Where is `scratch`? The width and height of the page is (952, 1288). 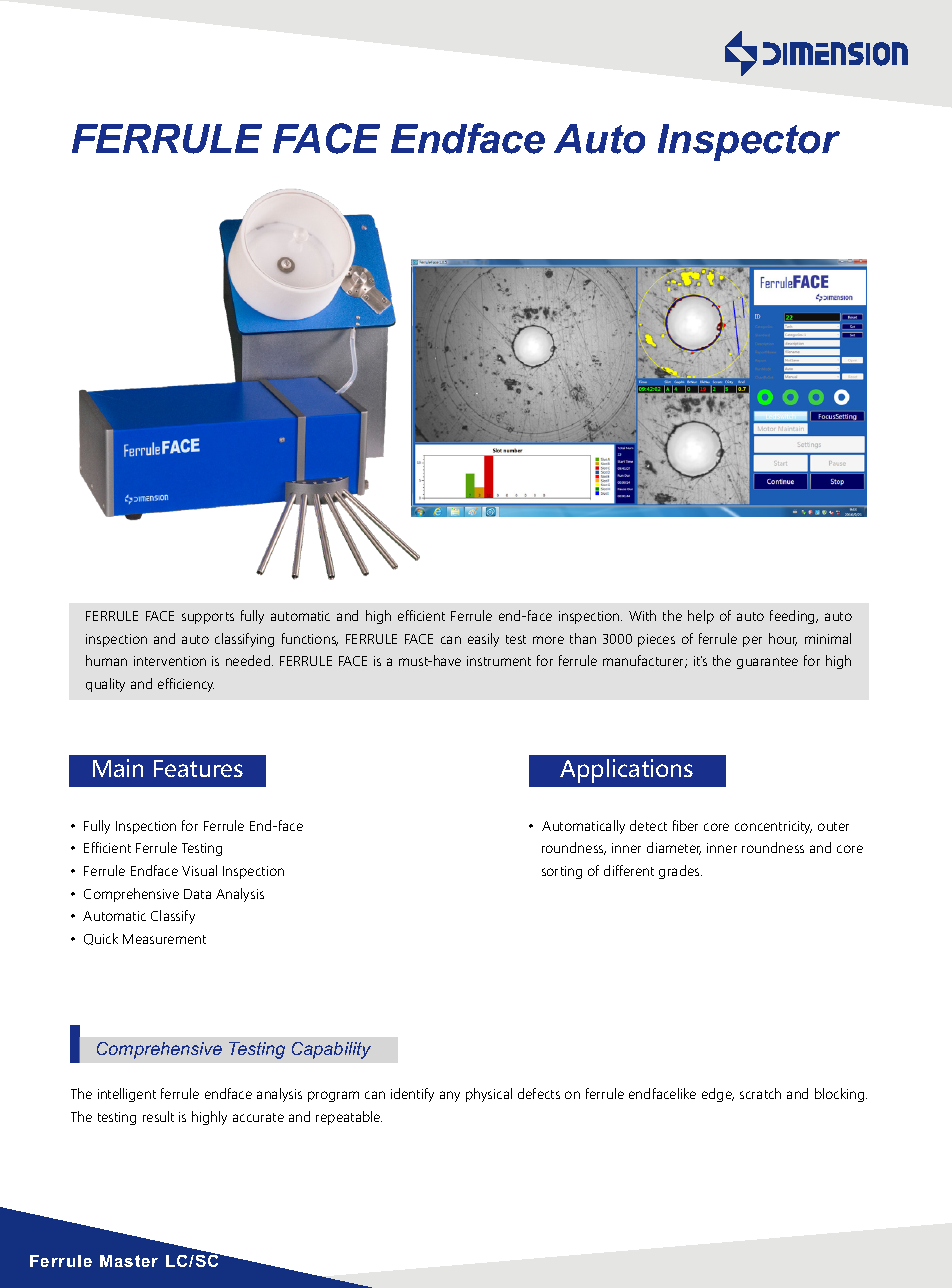 scratch is located at coordinates (760, 1093).
